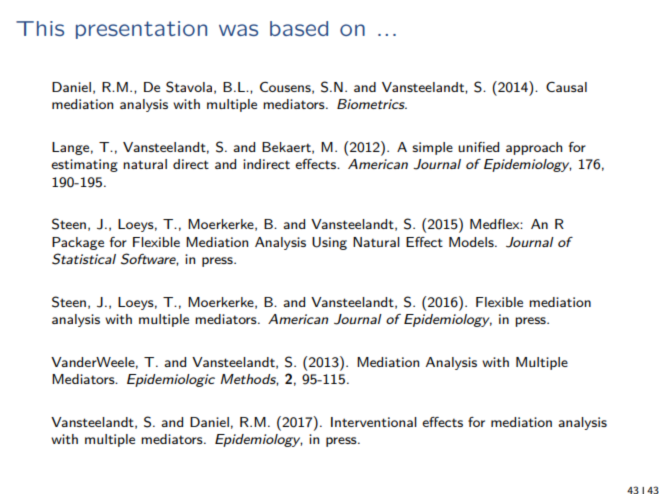 The image size is (659, 494). I want to click on unified, so click(478, 147).
